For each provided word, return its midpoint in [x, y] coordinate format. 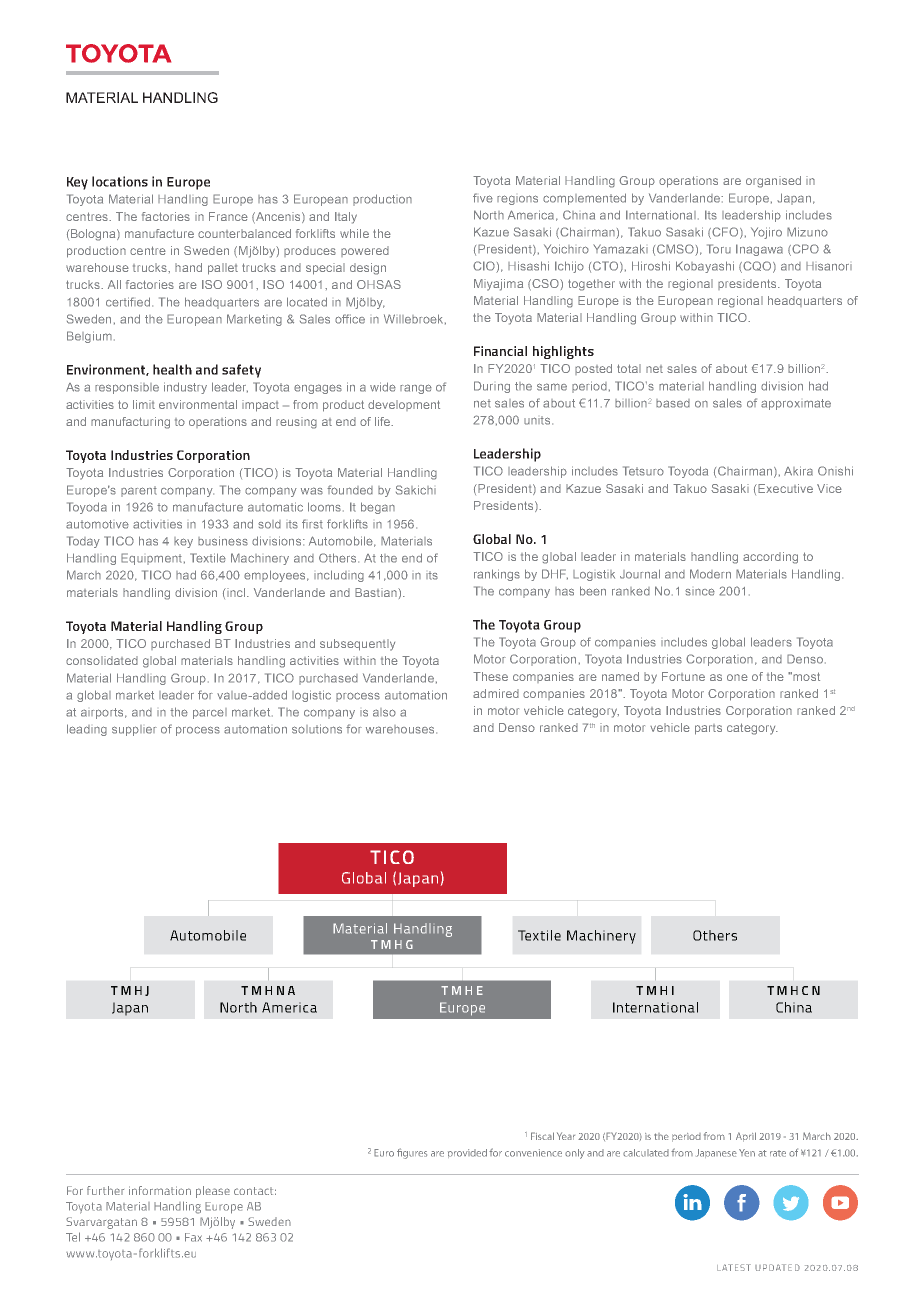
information [160, 1190]
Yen [747, 1153]
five [483, 198]
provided [467, 1153]
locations [120, 181]
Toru [719, 249]
